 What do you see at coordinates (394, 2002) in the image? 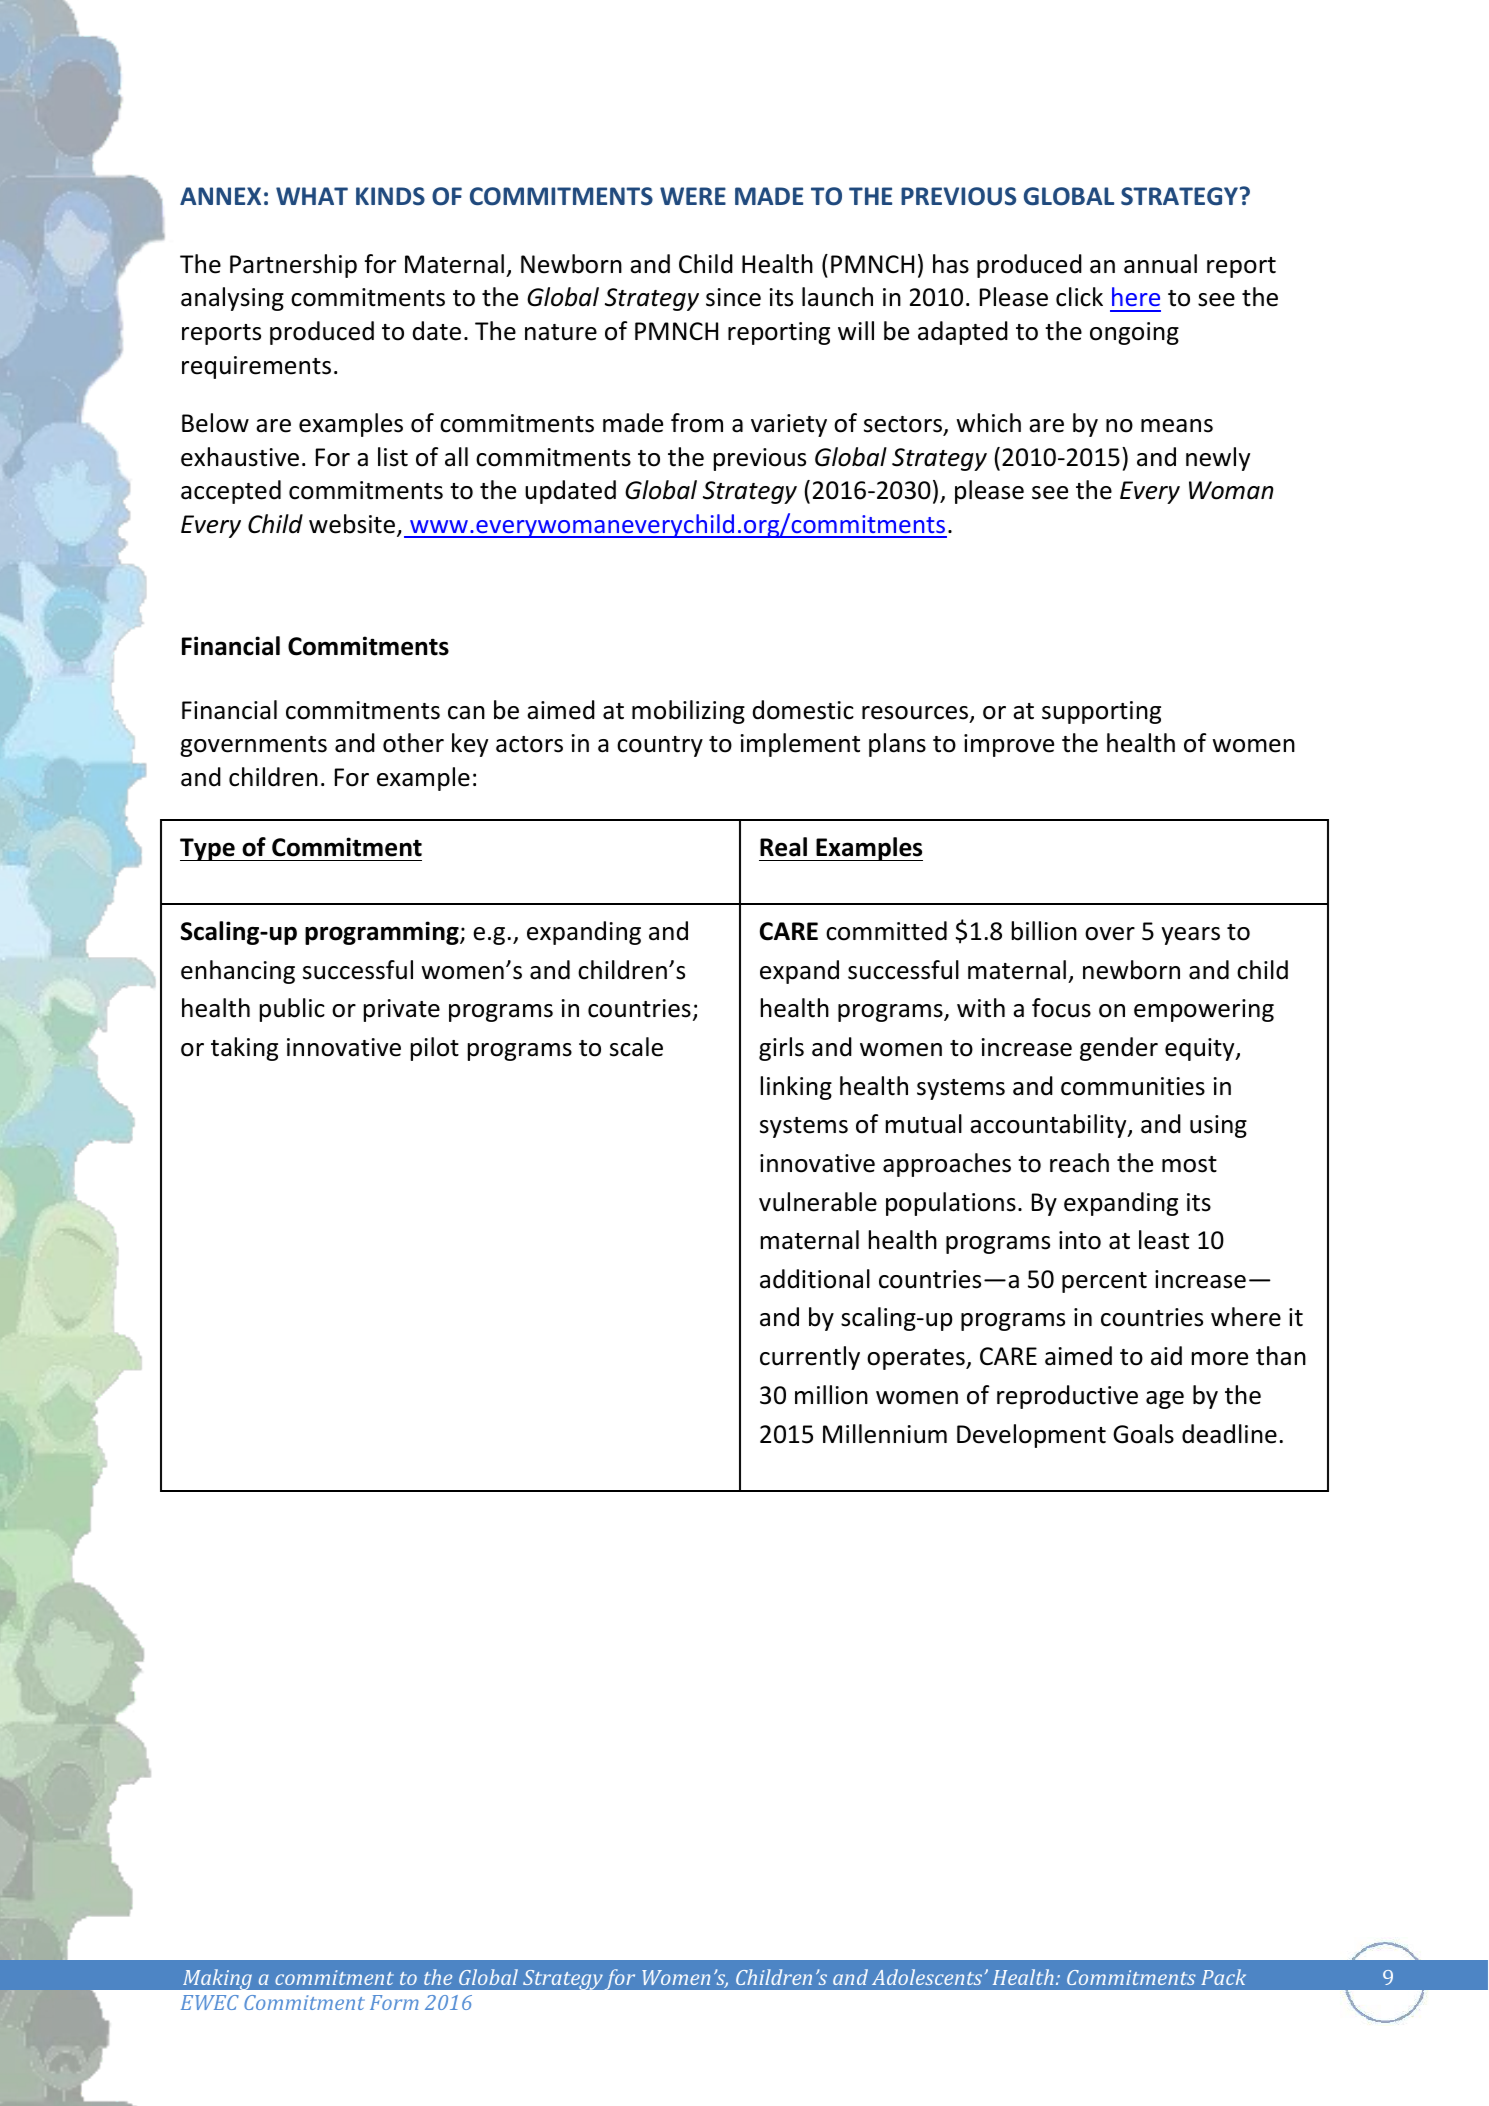
I see `Form` at bounding box center [394, 2002].
